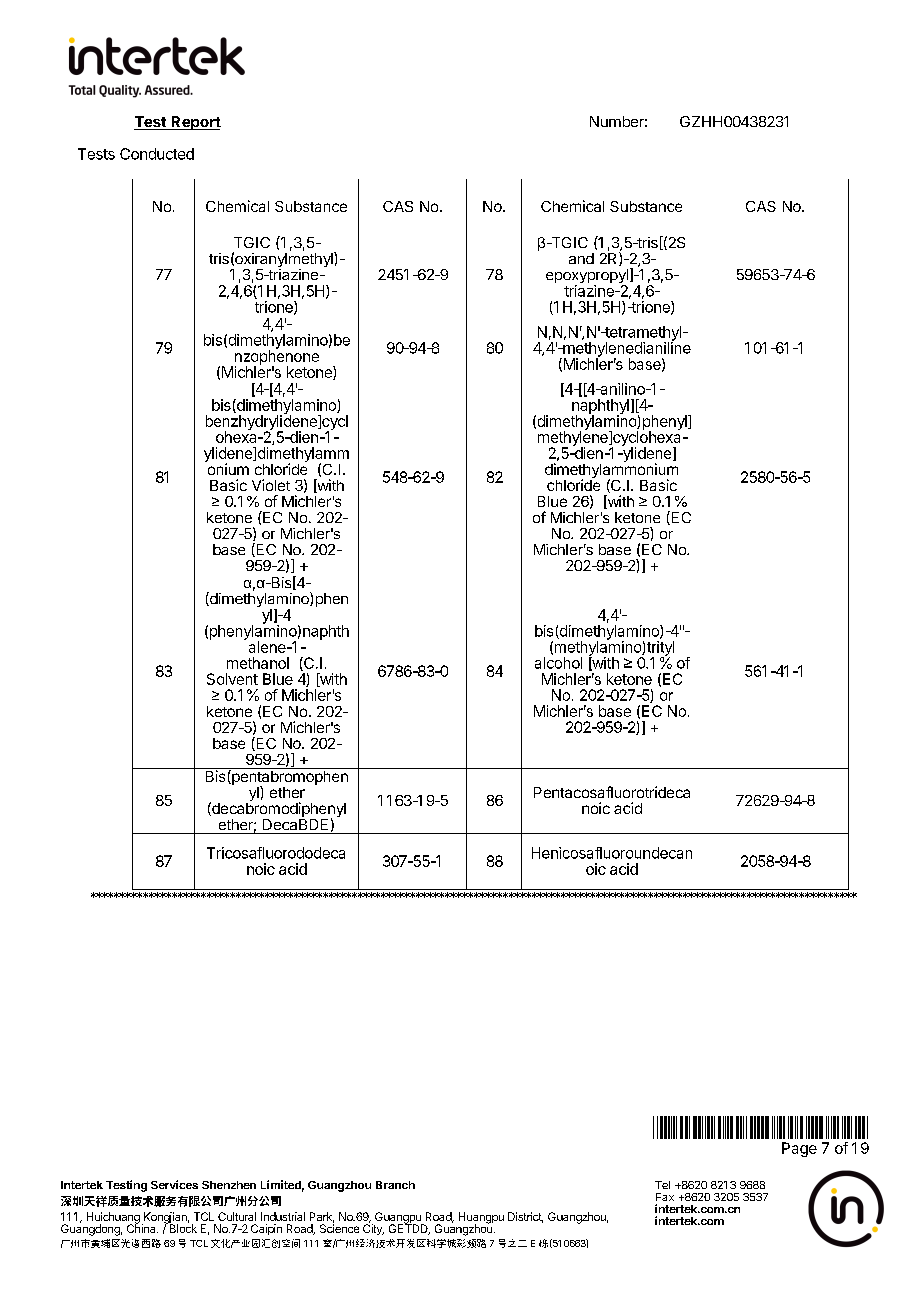 The width and height of the screenshot is (924, 1308). What do you see at coordinates (581, 258) in the screenshot?
I see `and` at bounding box center [581, 258].
